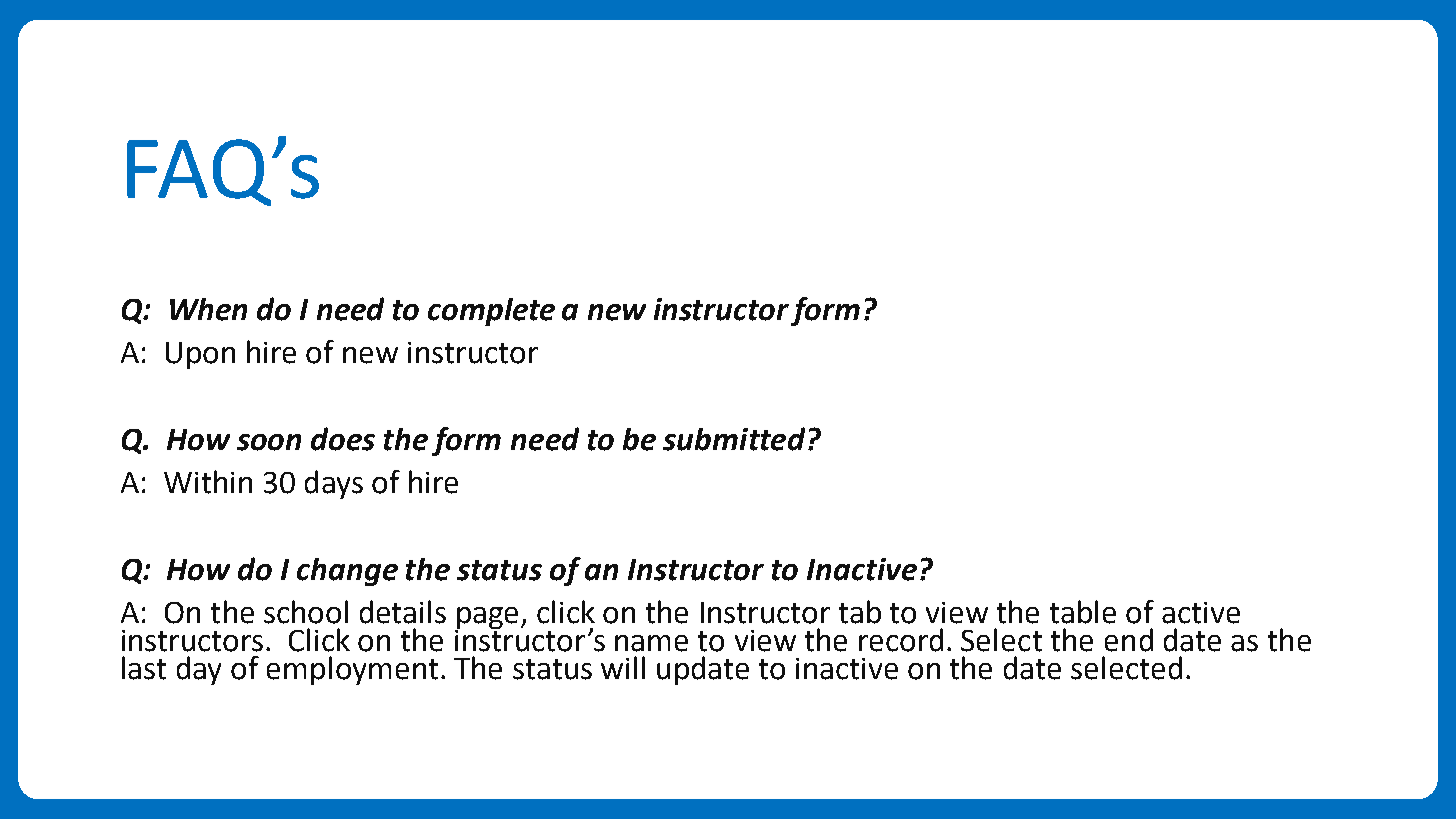  Describe the element at coordinates (352, 670) in the page. I see `employment` at that location.
